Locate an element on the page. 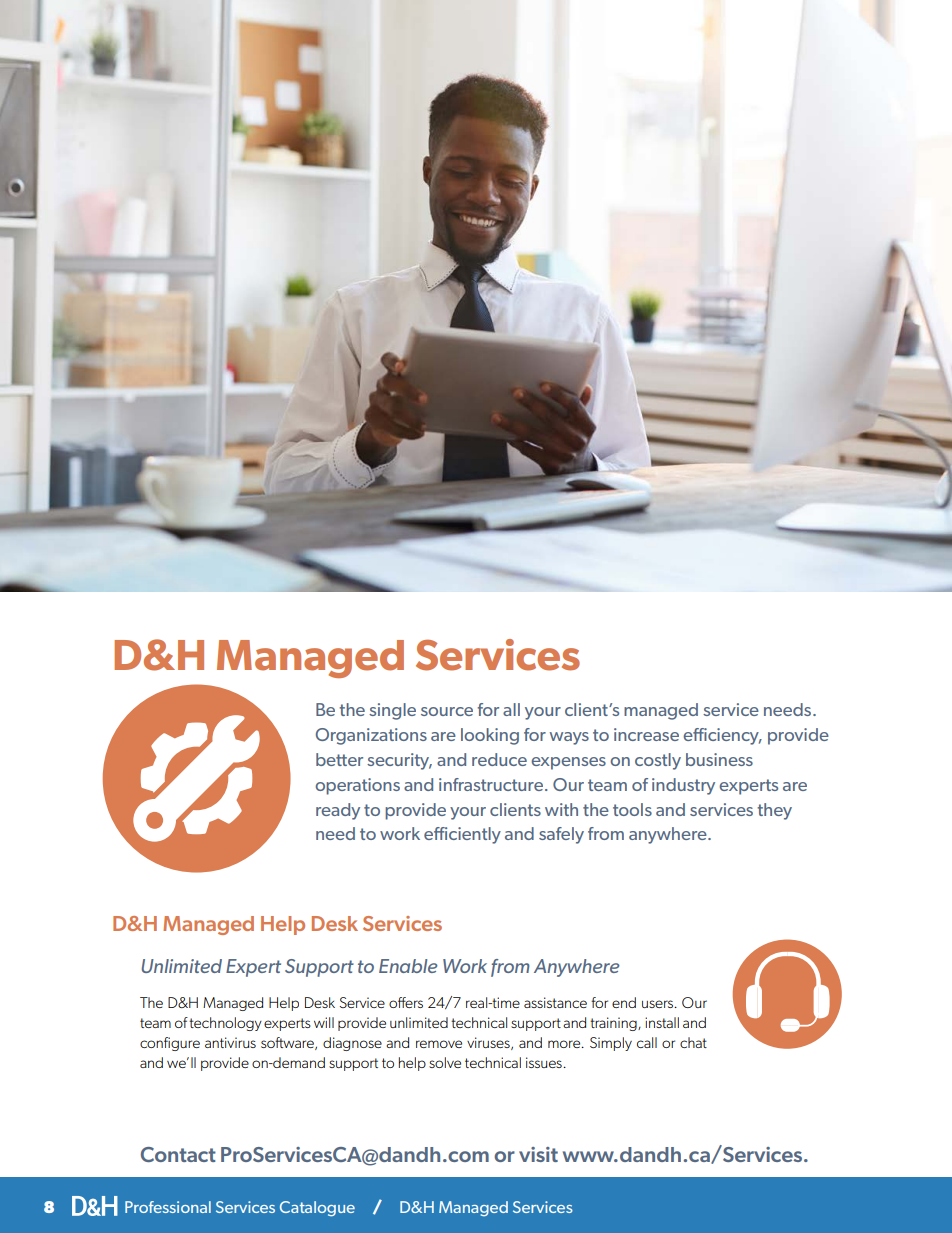 This document has width=952, height=1233. increase is located at coordinates (646, 734).
